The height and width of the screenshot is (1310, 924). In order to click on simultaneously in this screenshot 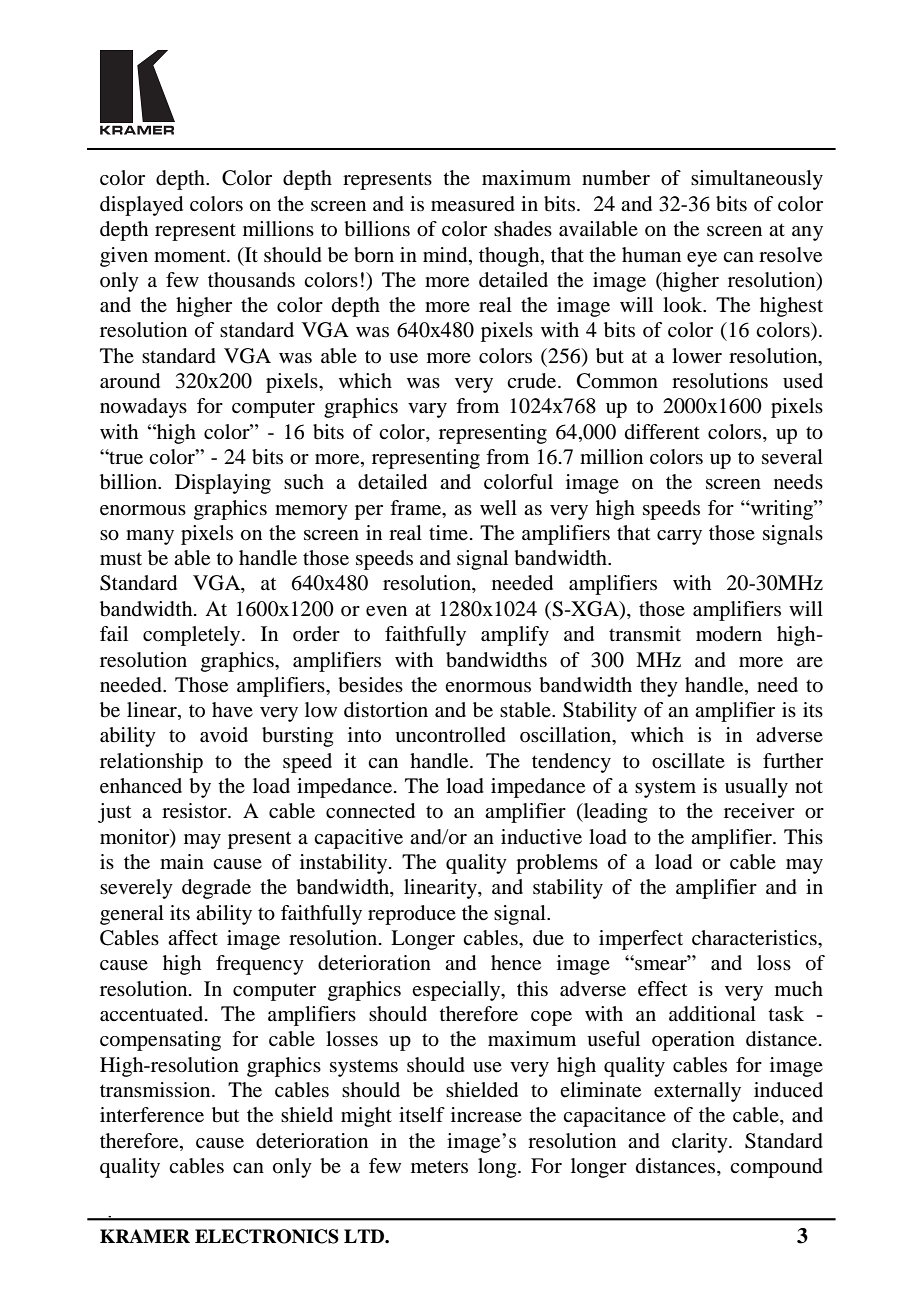, I will do `click(757, 180)`.
